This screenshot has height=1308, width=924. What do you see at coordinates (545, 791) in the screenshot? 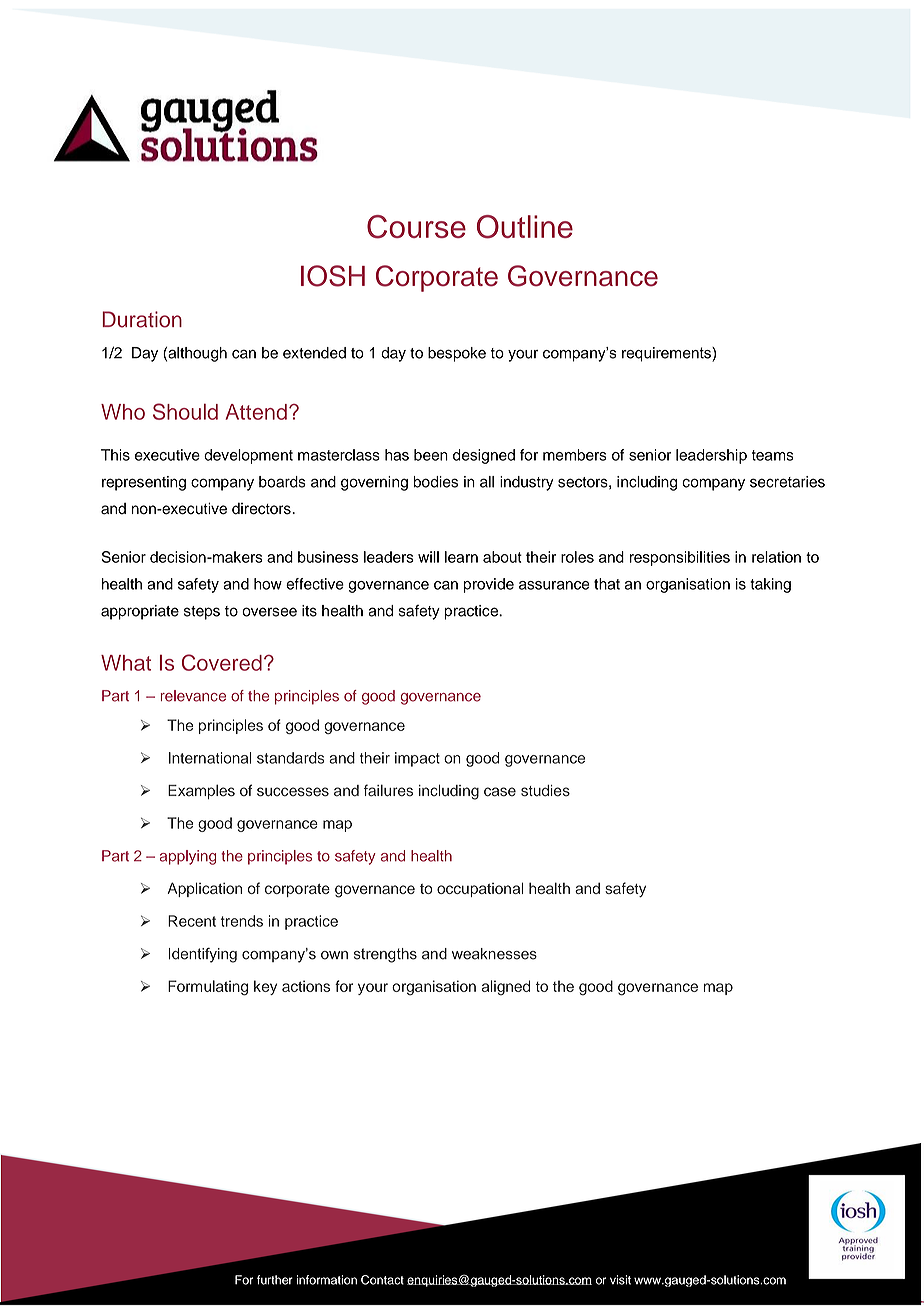
I see `studies` at bounding box center [545, 791].
